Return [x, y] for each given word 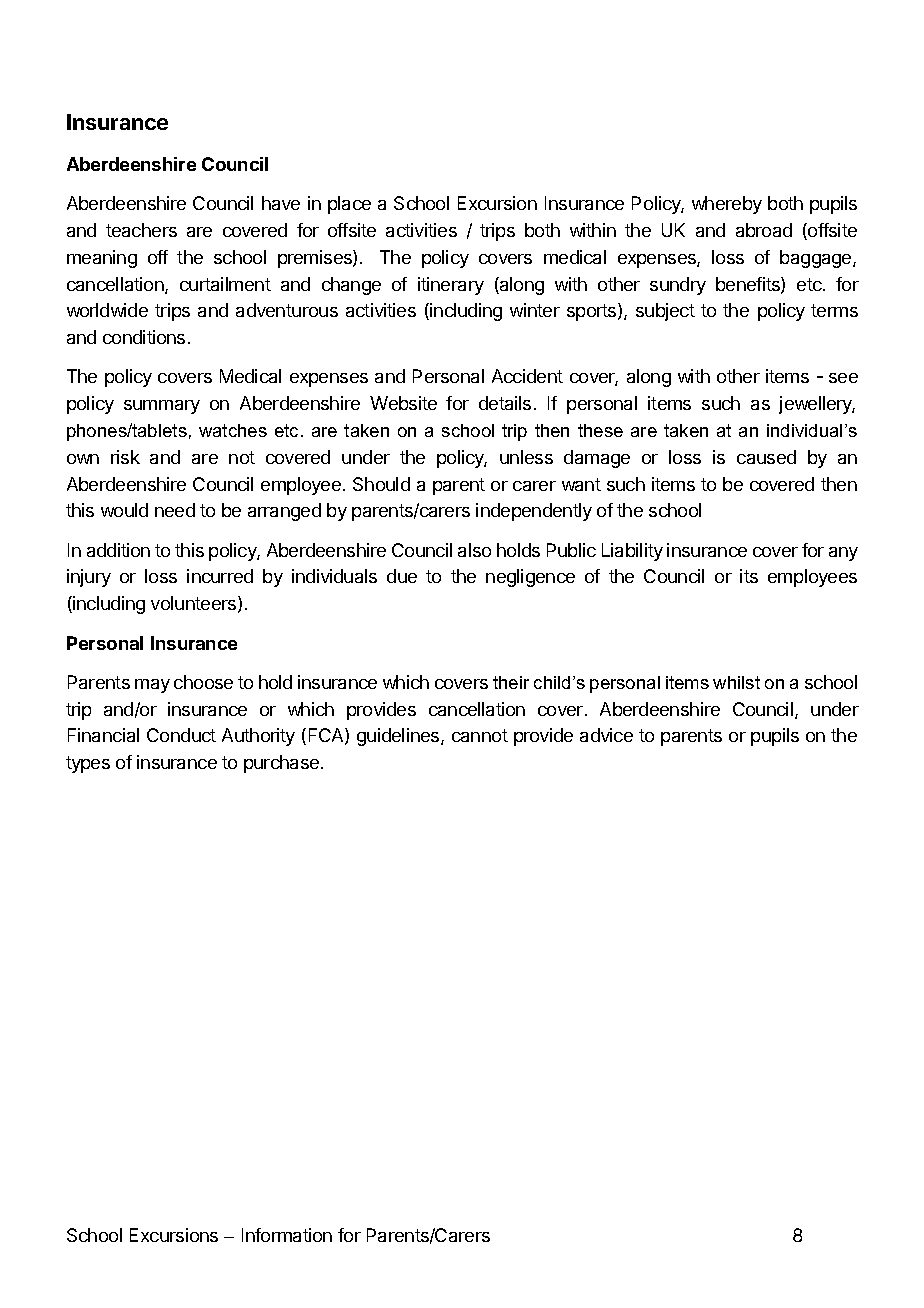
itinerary [451, 286]
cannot [480, 735]
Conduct [181, 735]
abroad [764, 230]
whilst [736, 682]
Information [287, 1235]
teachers [141, 230]
